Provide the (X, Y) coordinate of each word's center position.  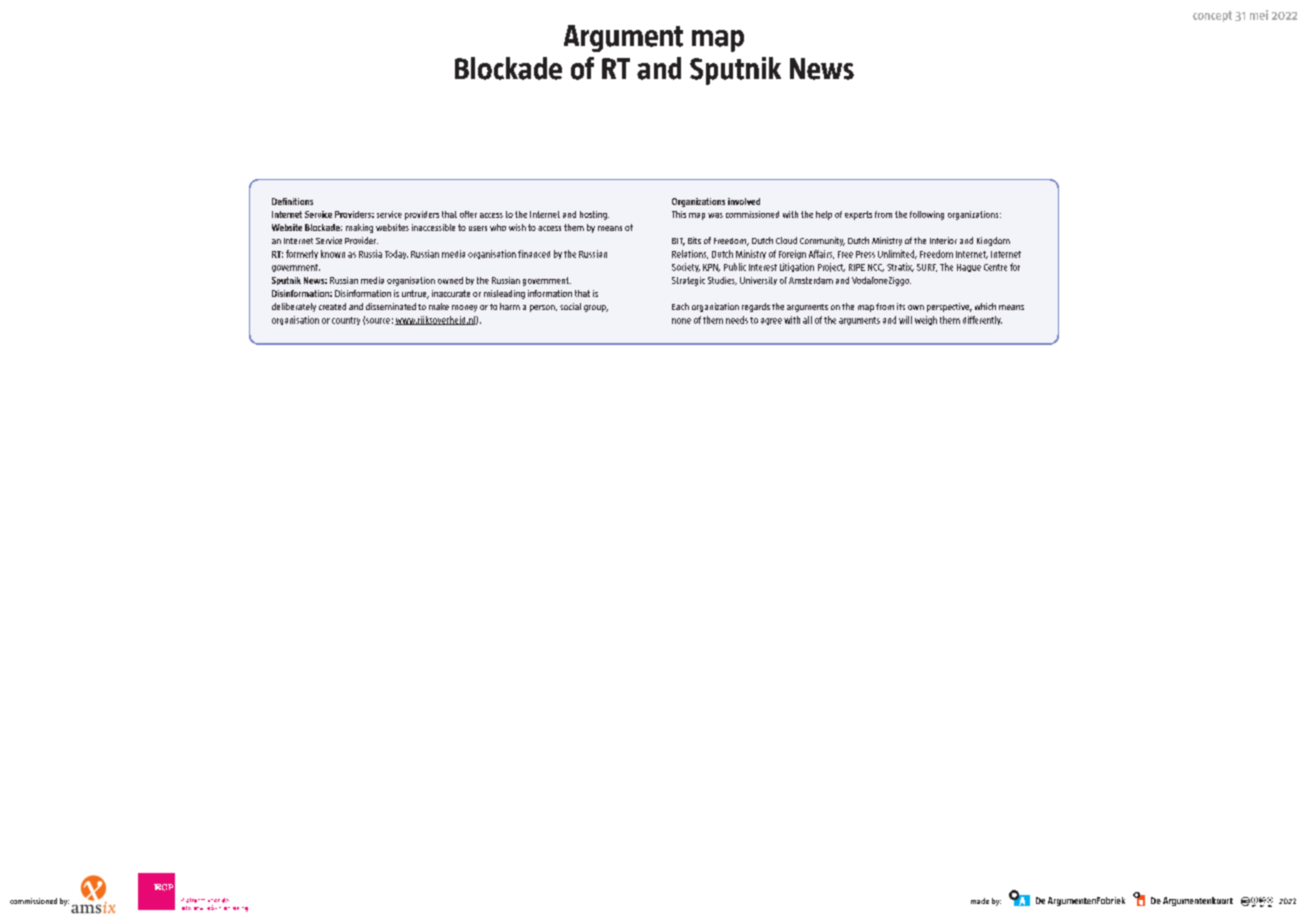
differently (982, 320)
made (980, 901)
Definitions (292, 201)
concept (1212, 16)
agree (771, 321)
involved (744, 201)
